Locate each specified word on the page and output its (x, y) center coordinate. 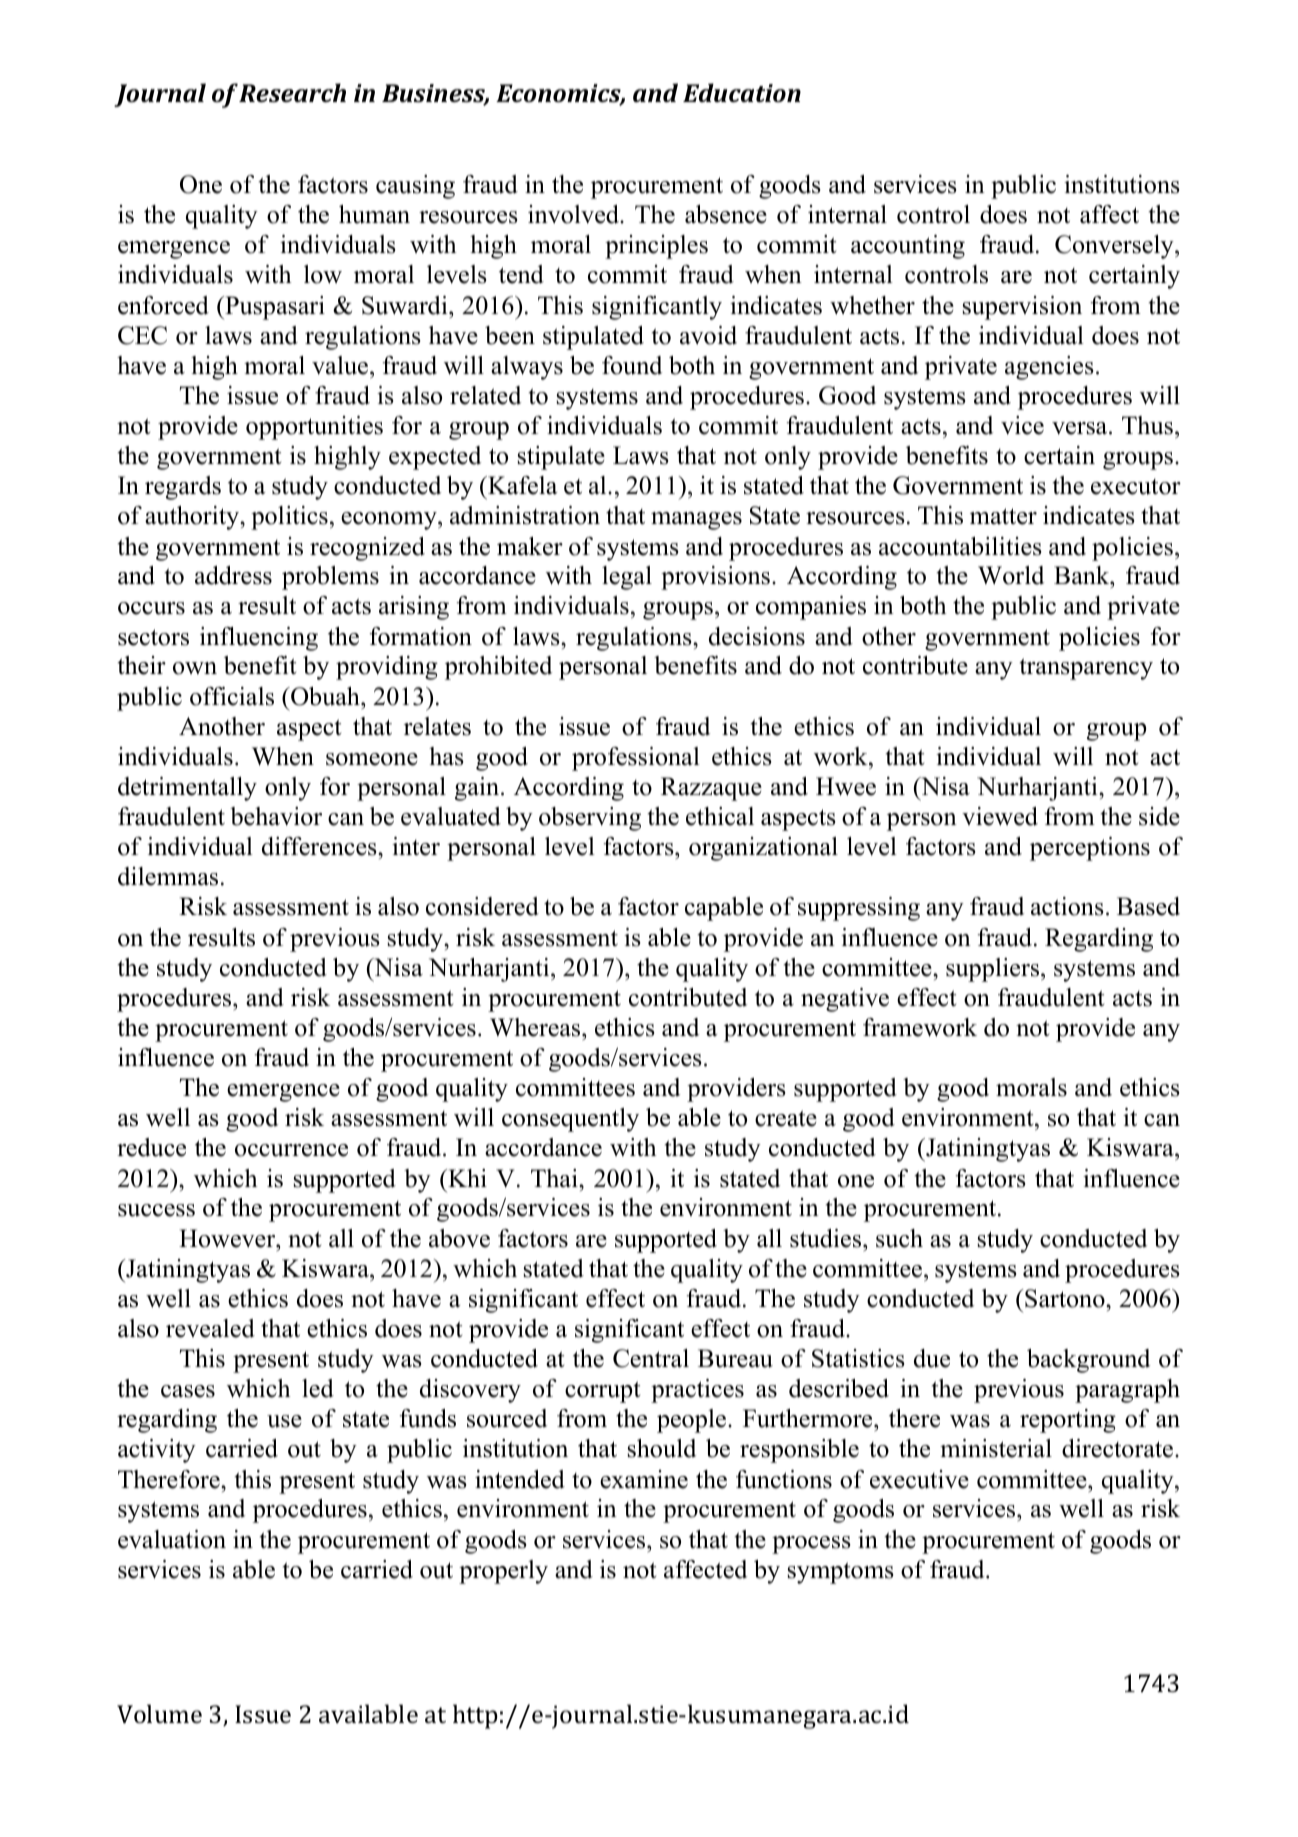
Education (742, 92)
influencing (259, 639)
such (899, 1238)
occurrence (291, 1150)
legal (627, 578)
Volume (159, 1714)
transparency (1086, 669)
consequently (570, 1120)
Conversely (1115, 247)
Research (292, 92)
